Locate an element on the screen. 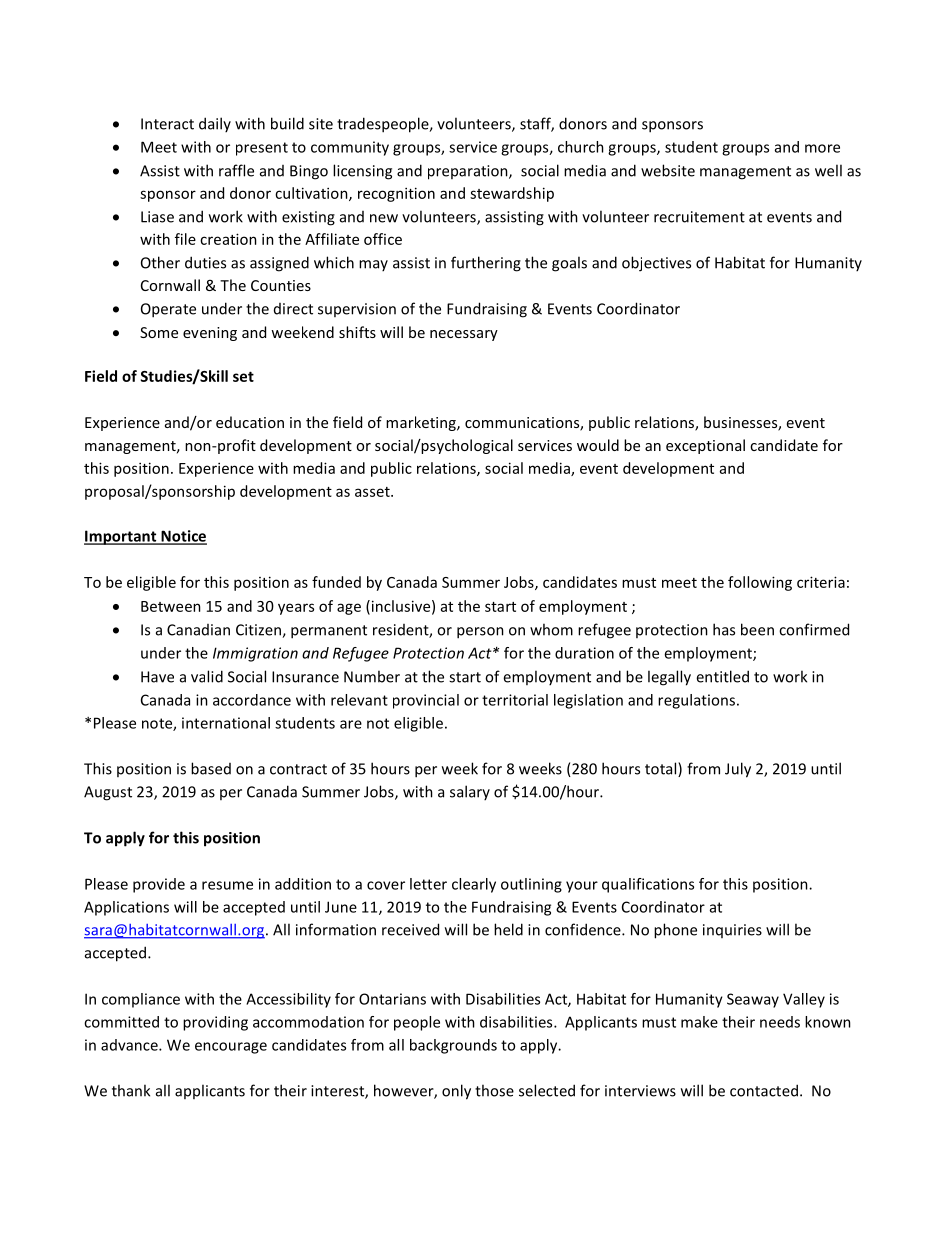  asset is located at coordinates (373, 492).
